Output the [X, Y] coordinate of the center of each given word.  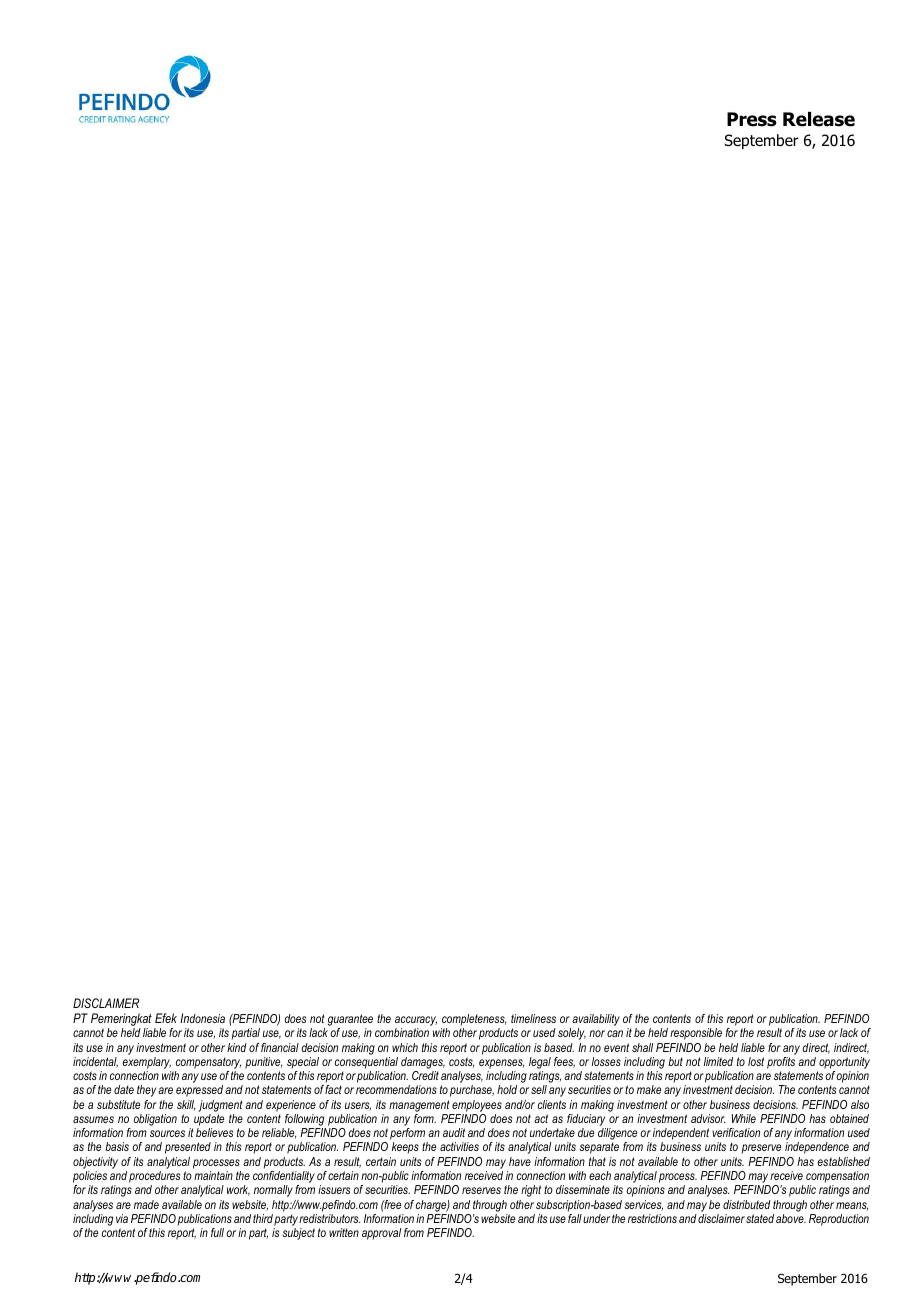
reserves [481, 1190]
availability [596, 1021]
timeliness [533, 1018]
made [146, 1204]
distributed [747, 1204]
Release [819, 119]
